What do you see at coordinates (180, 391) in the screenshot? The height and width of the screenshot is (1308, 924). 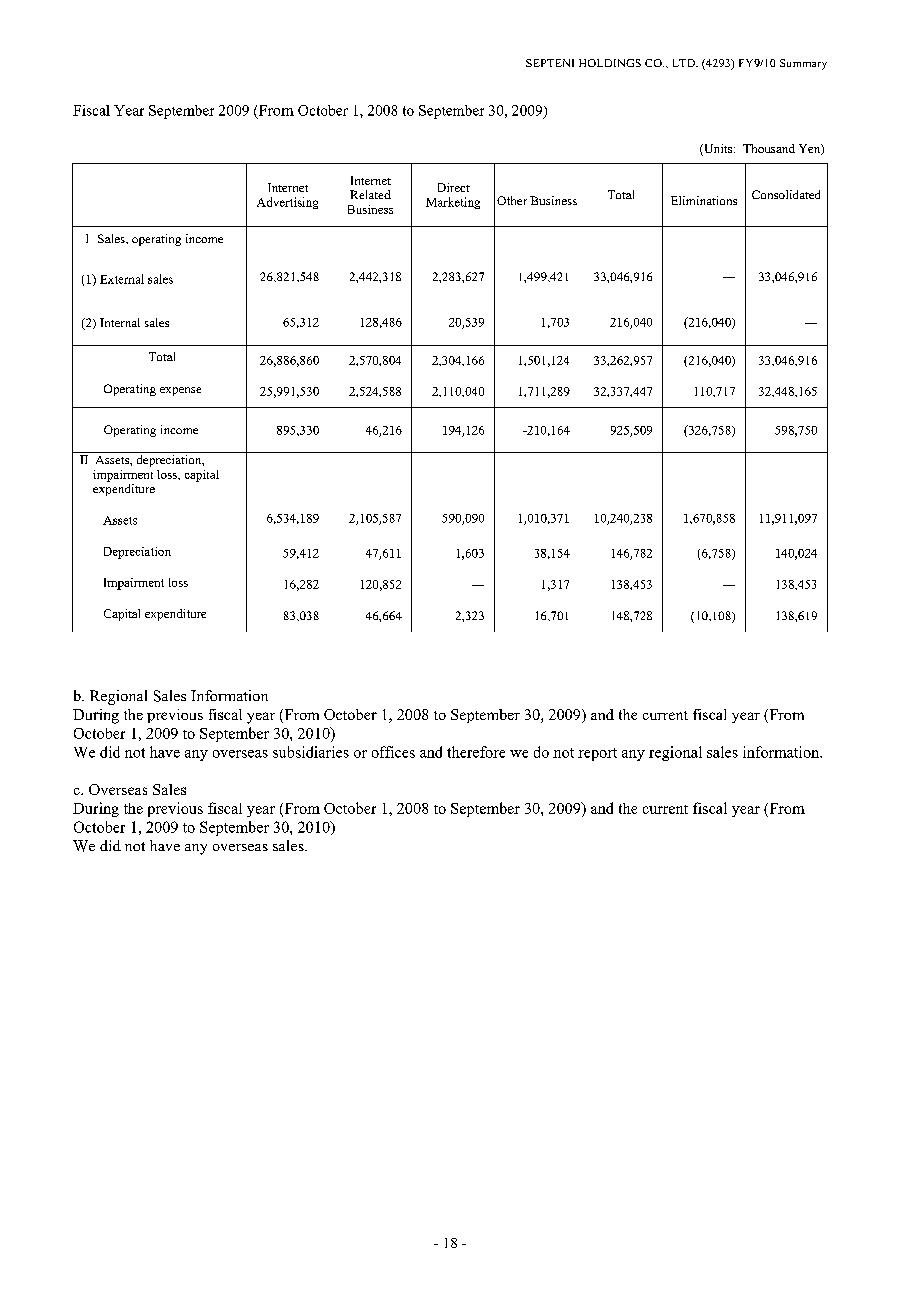 I see `expense` at bounding box center [180, 391].
